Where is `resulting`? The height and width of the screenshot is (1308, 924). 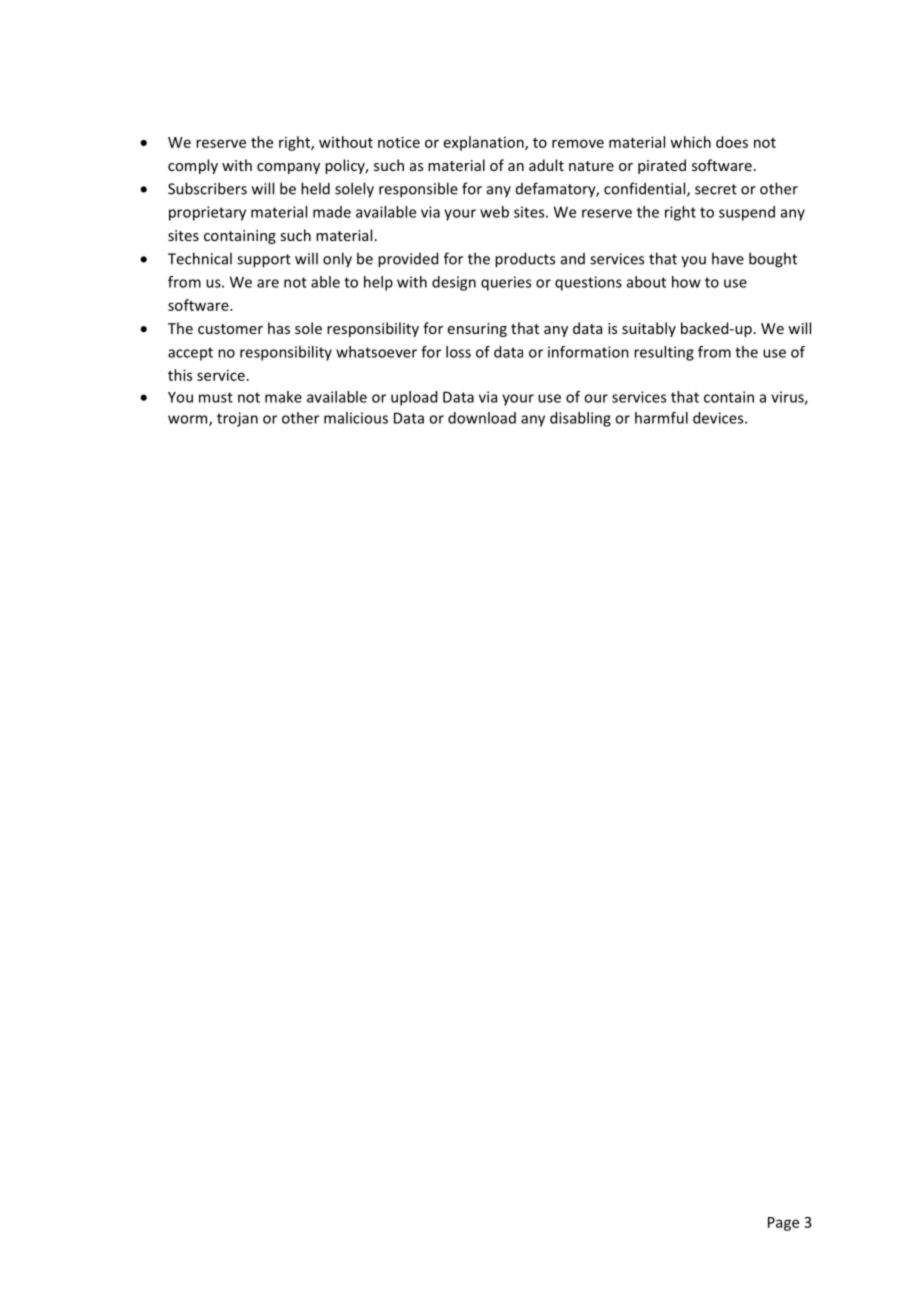
resulting is located at coordinates (664, 353).
